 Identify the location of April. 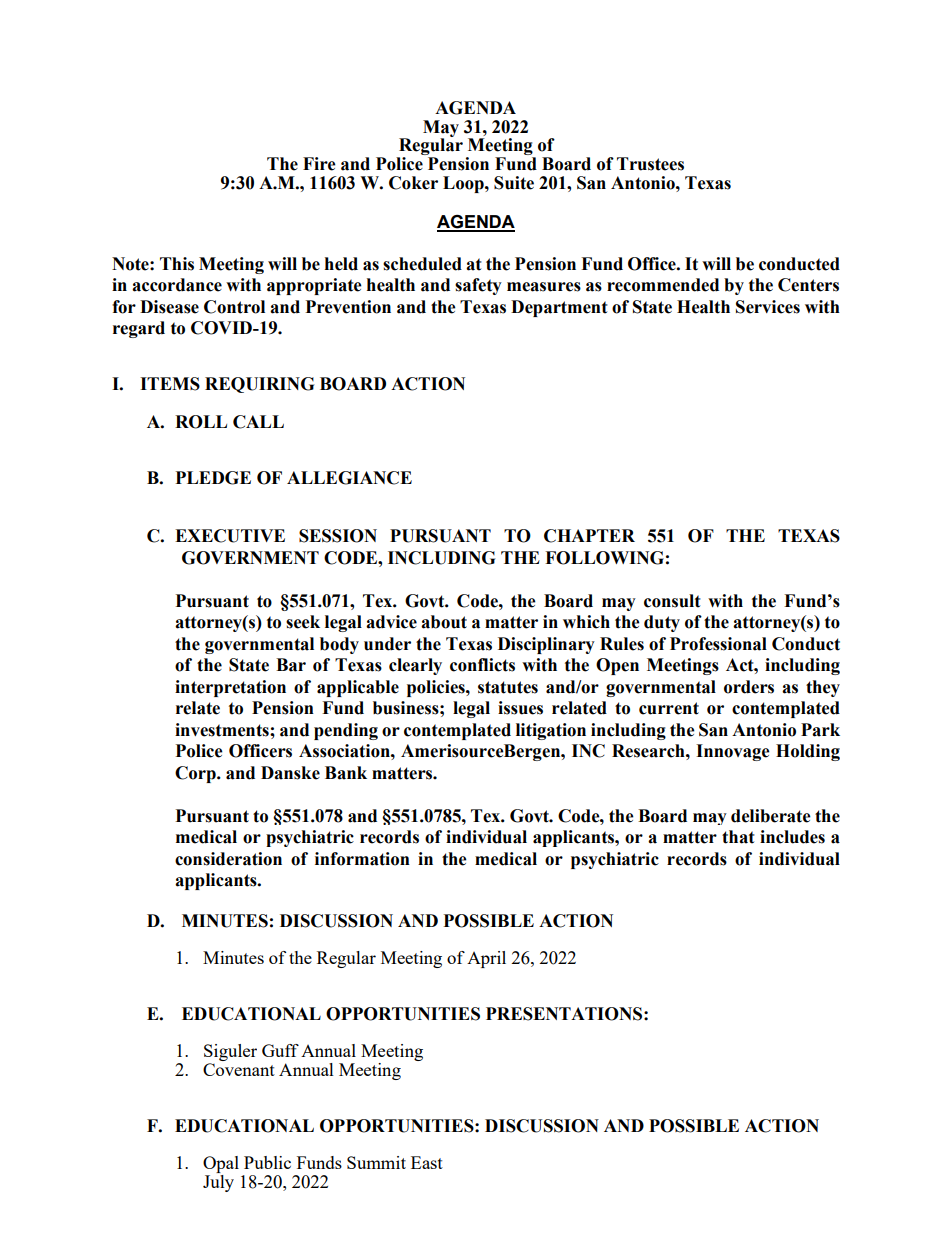
(486, 959).
